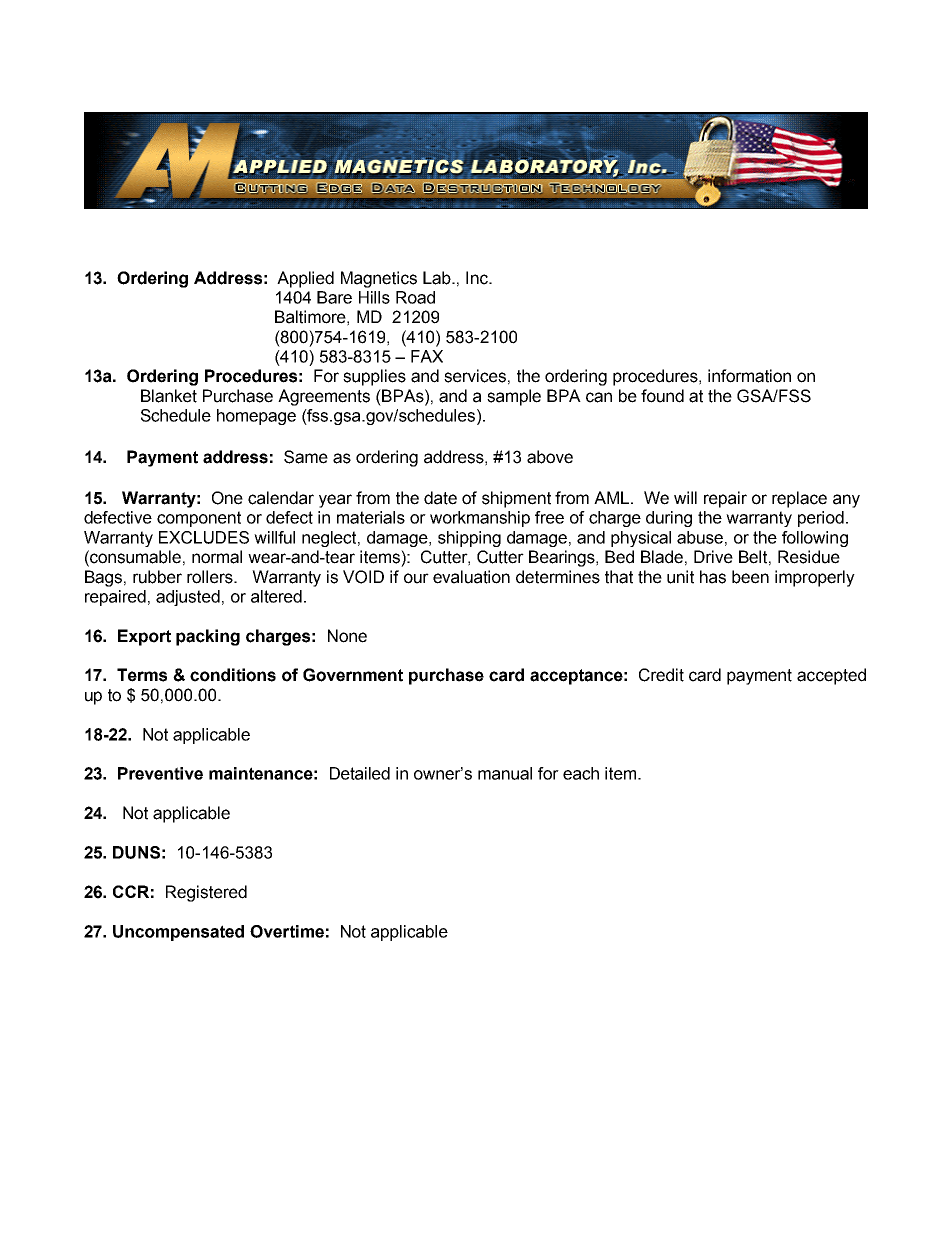 This document has height=1233, width=952. Describe the element at coordinates (305, 279) in the document. I see `Applied` at that location.
